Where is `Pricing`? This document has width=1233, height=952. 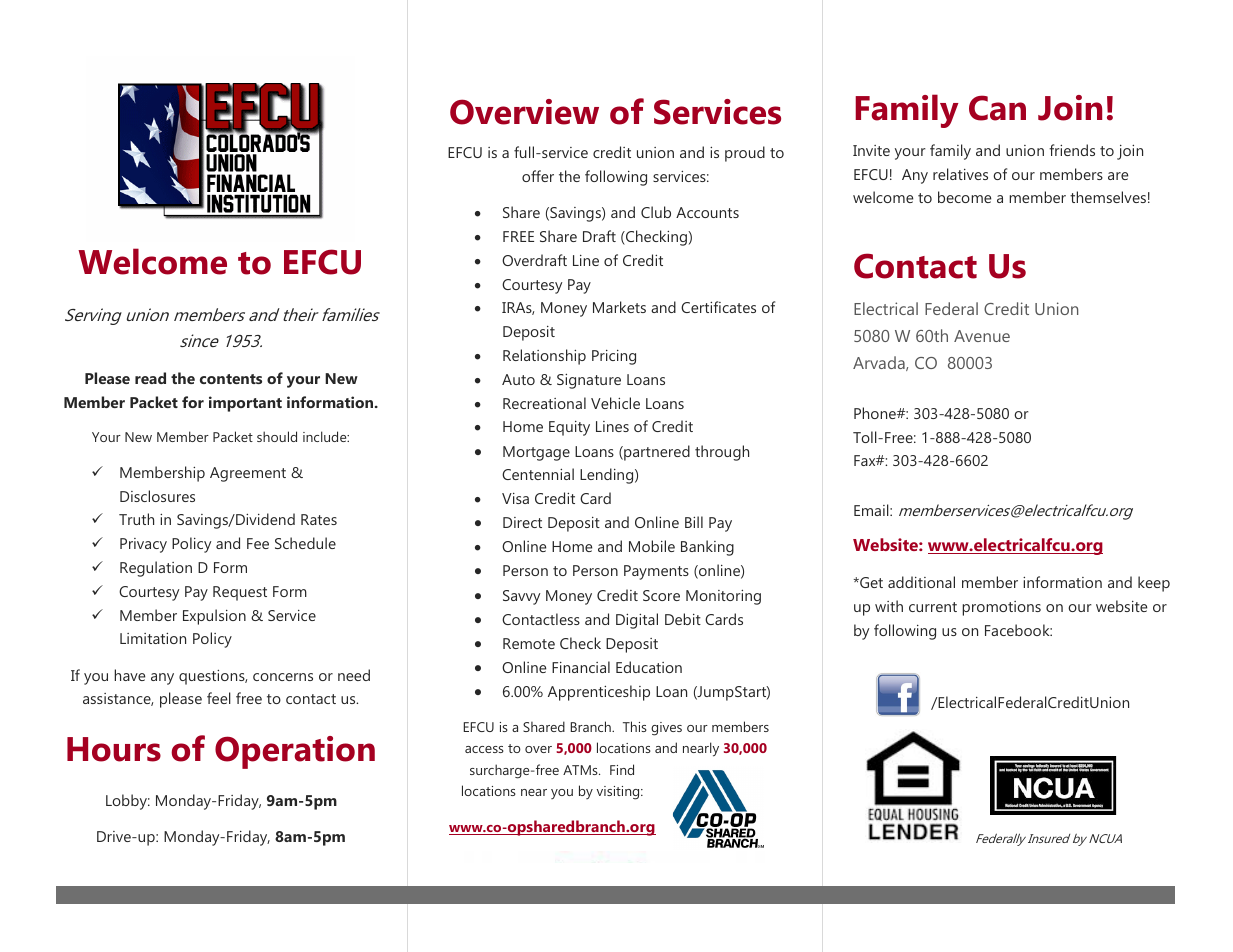 Pricing is located at coordinates (614, 357).
